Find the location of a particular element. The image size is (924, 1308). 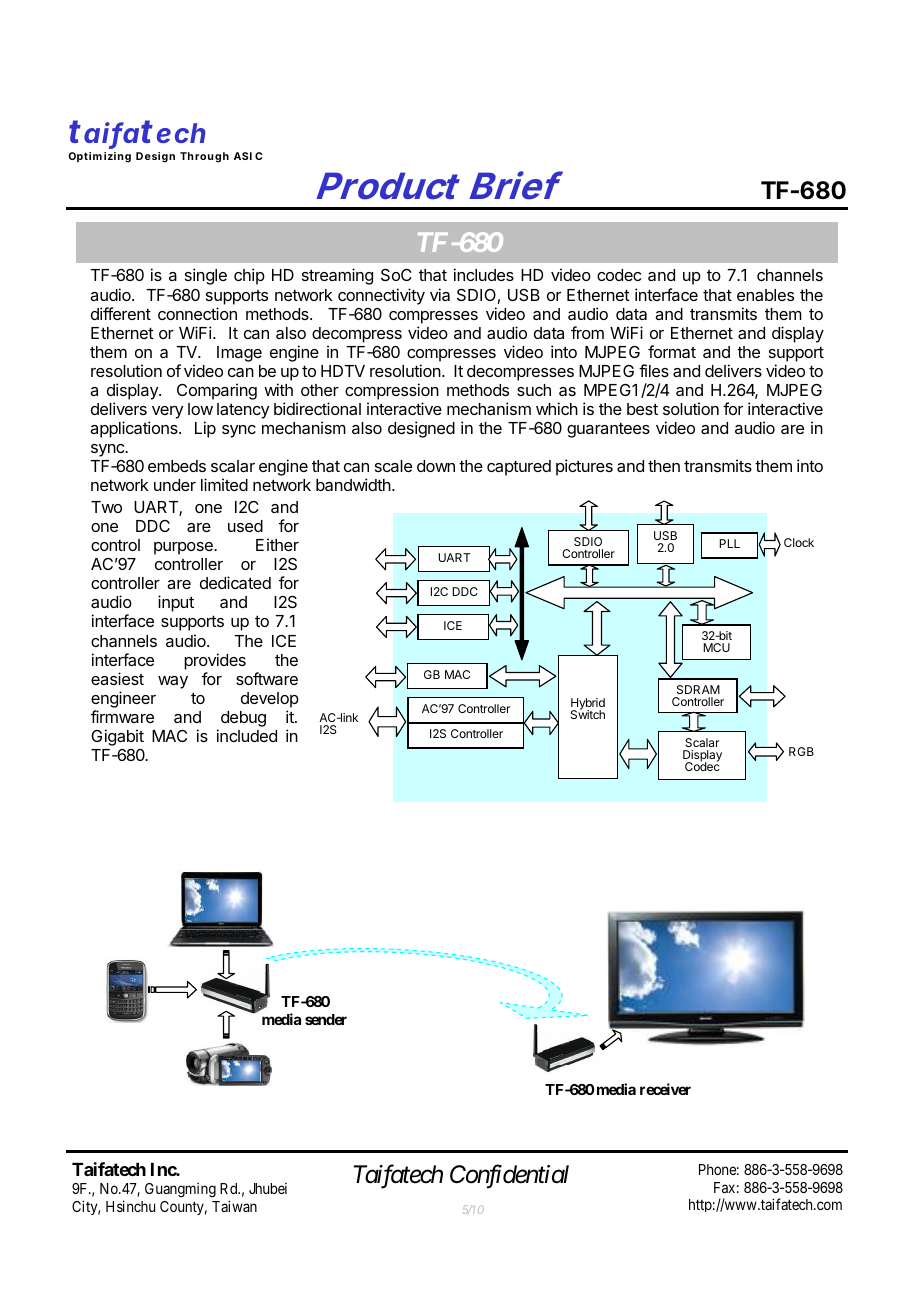

develop is located at coordinates (270, 700).
